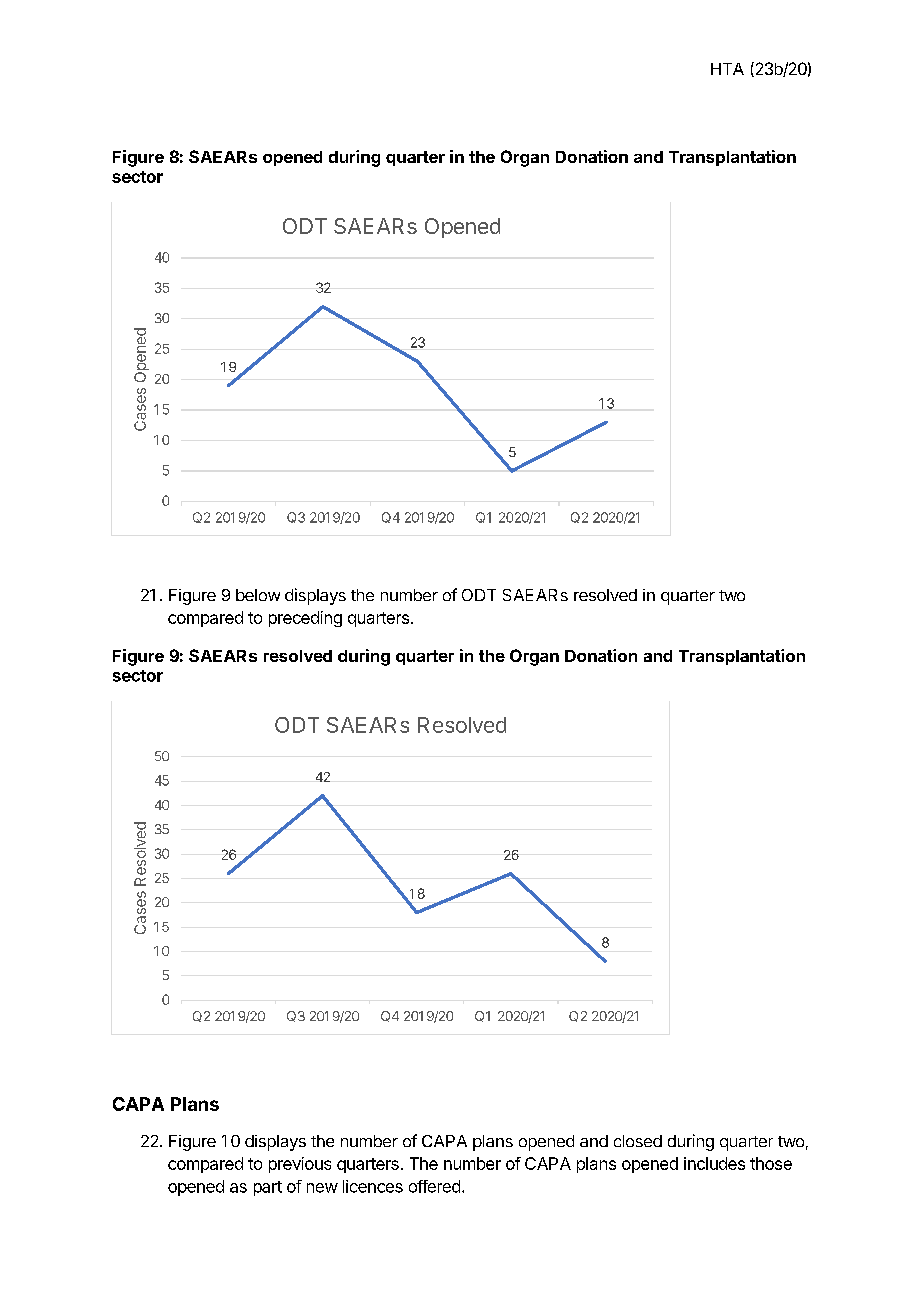  What do you see at coordinates (638, 1141) in the document?
I see `closed` at bounding box center [638, 1141].
